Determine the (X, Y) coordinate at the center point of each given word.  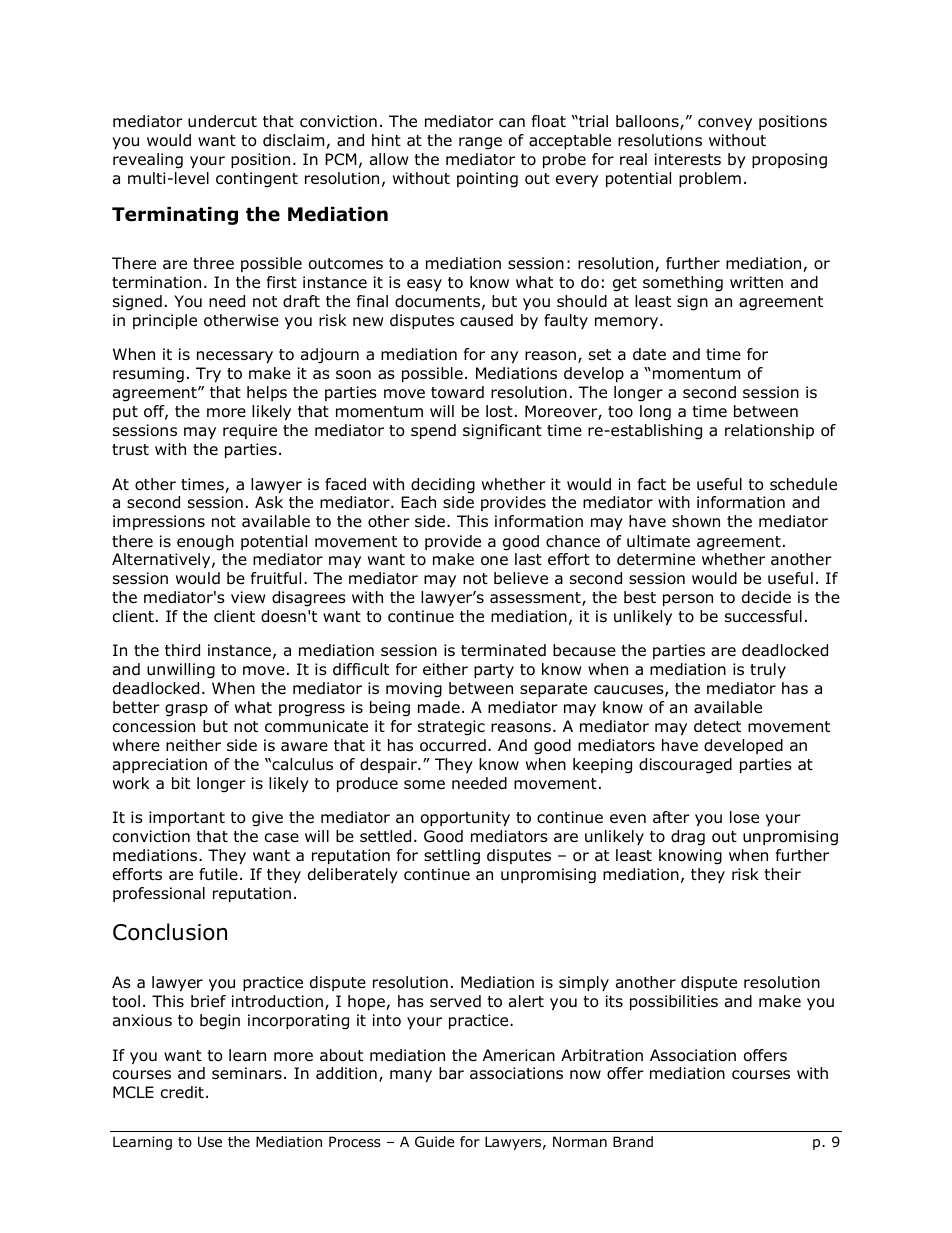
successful (763, 616)
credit (182, 1092)
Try (208, 374)
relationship (769, 431)
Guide (435, 1142)
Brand (633, 1141)
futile (218, 874)
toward (457, 392)
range (480, 143)
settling (452, 857)
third (182, 650)
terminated (503, 650)
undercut (222, 121)
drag (688, 838)
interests (688, 159)
